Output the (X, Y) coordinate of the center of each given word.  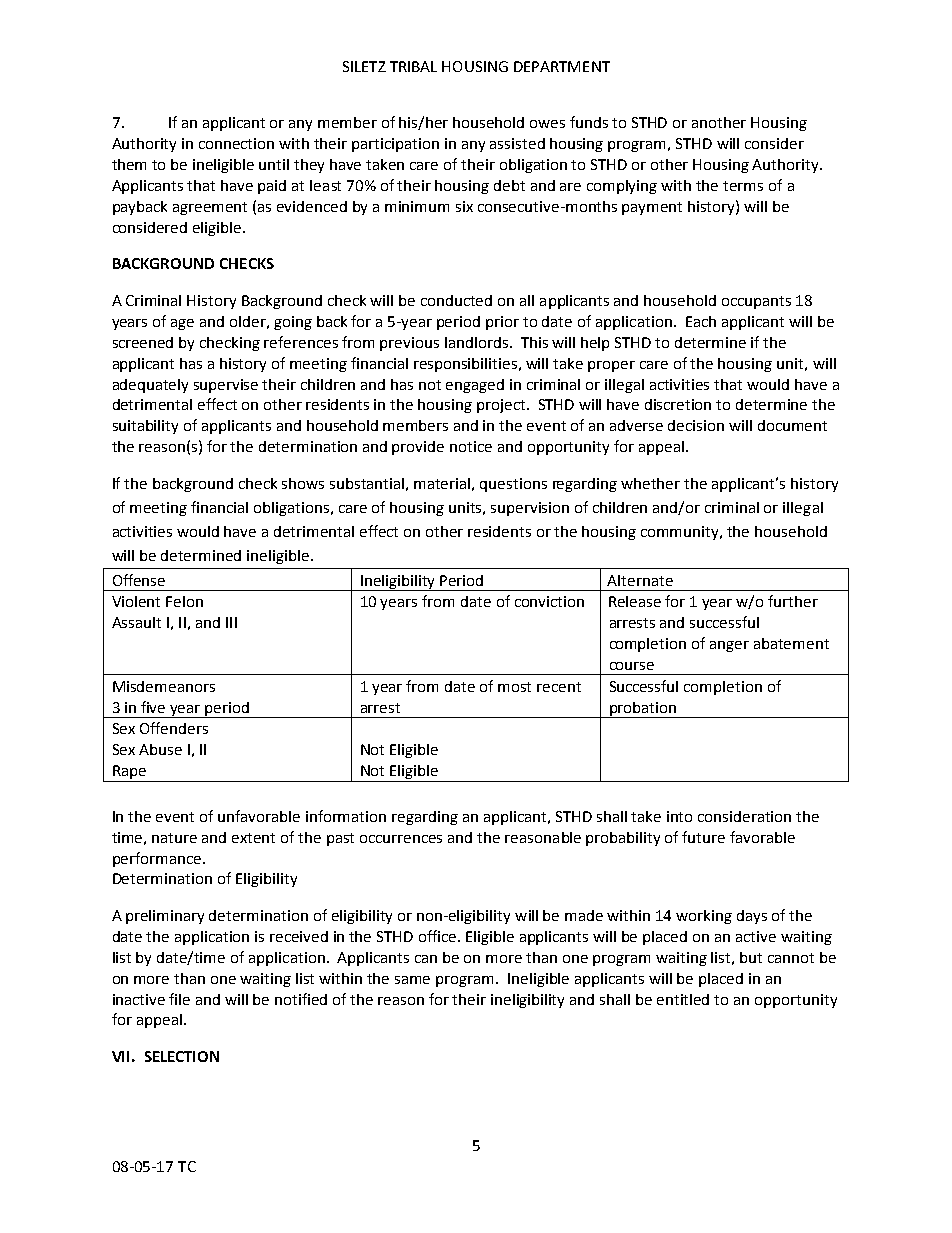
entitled (683, 999)
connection (236, 143)
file (179, 999)
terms (743, 186)
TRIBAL (413, 66)
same (412, 980)
